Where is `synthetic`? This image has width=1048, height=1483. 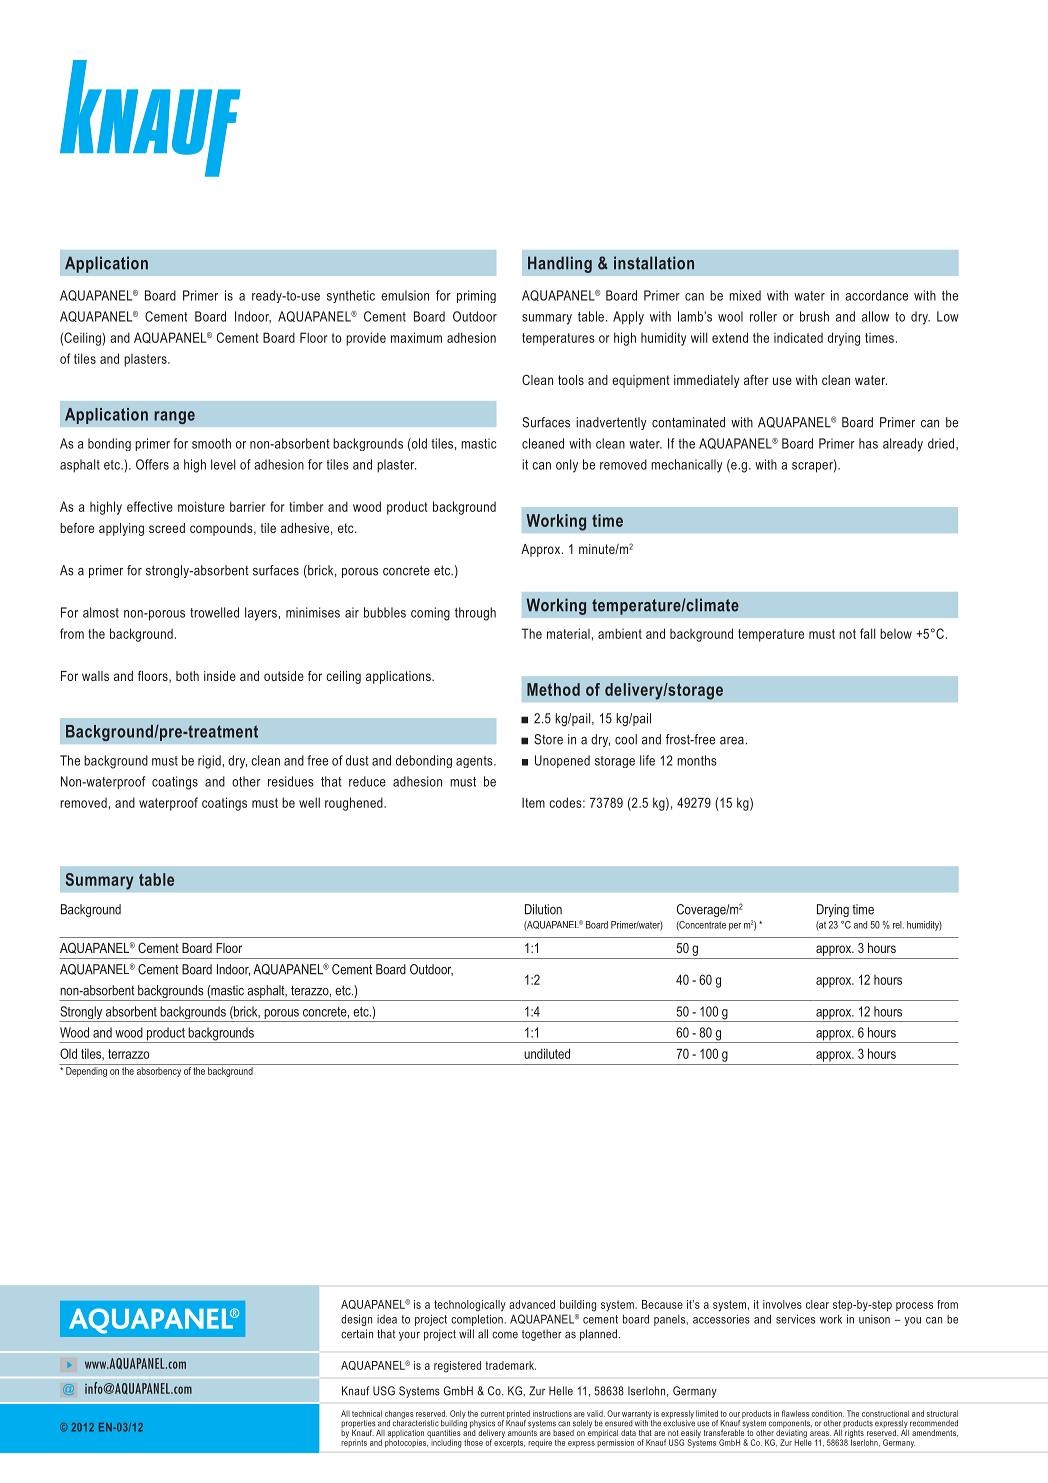 synthetic is located at coordinates (351, 296).
